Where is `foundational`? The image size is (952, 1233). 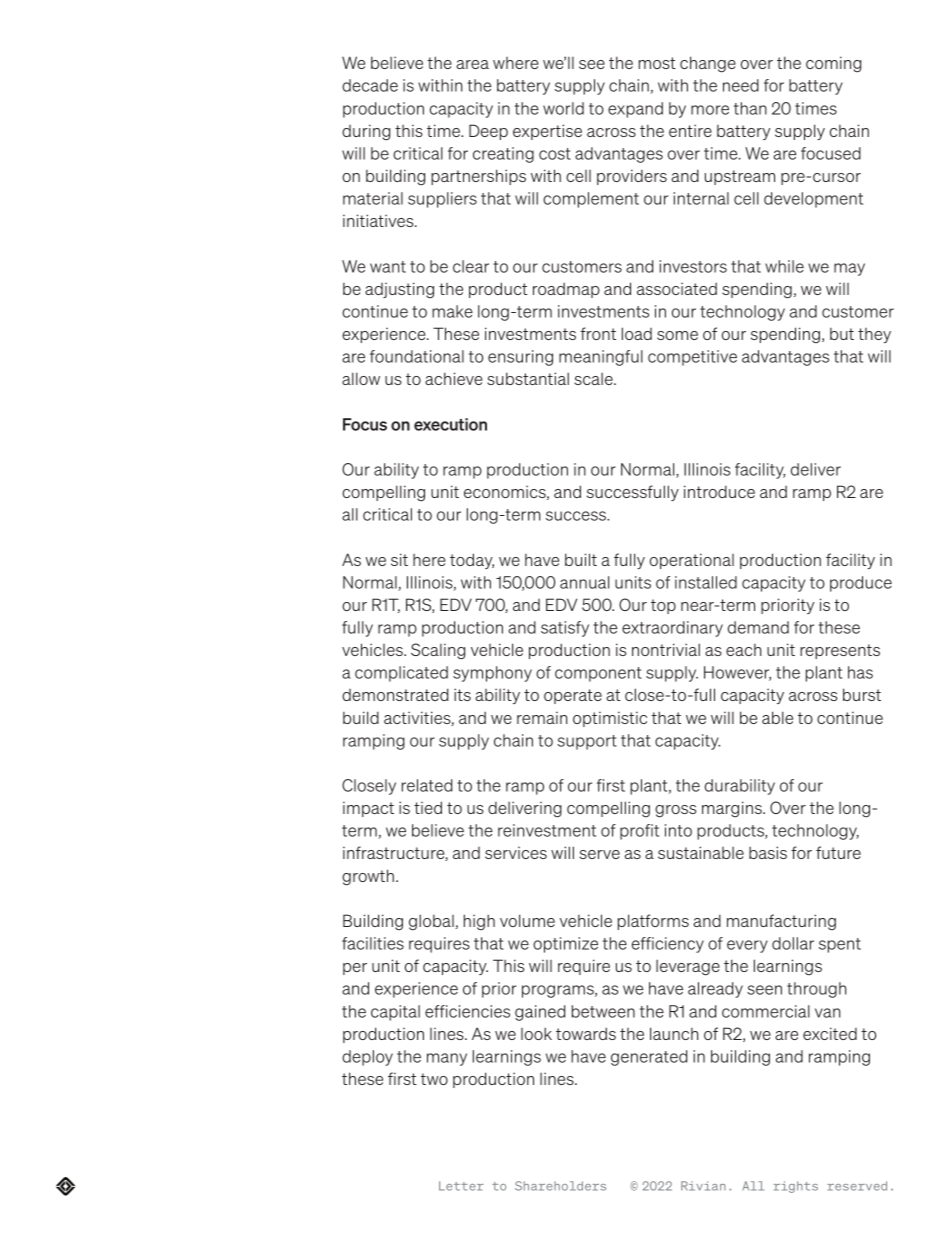
foundational is located at coordinates (417, 356).
